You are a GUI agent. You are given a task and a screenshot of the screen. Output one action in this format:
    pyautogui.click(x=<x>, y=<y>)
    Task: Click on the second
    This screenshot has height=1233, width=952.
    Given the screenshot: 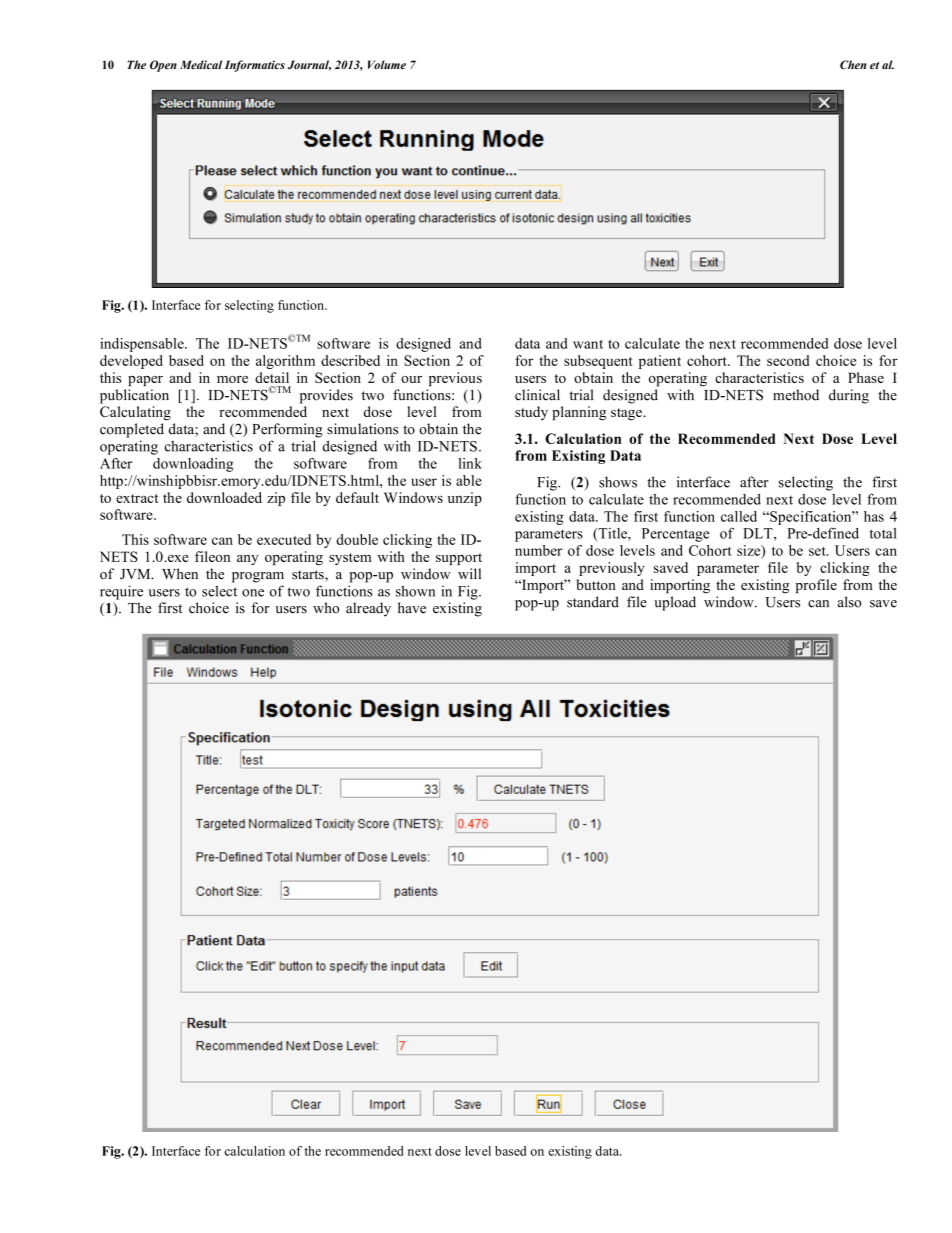 What is the action you would take?
    pyautogui.click(x=788, y=360)
